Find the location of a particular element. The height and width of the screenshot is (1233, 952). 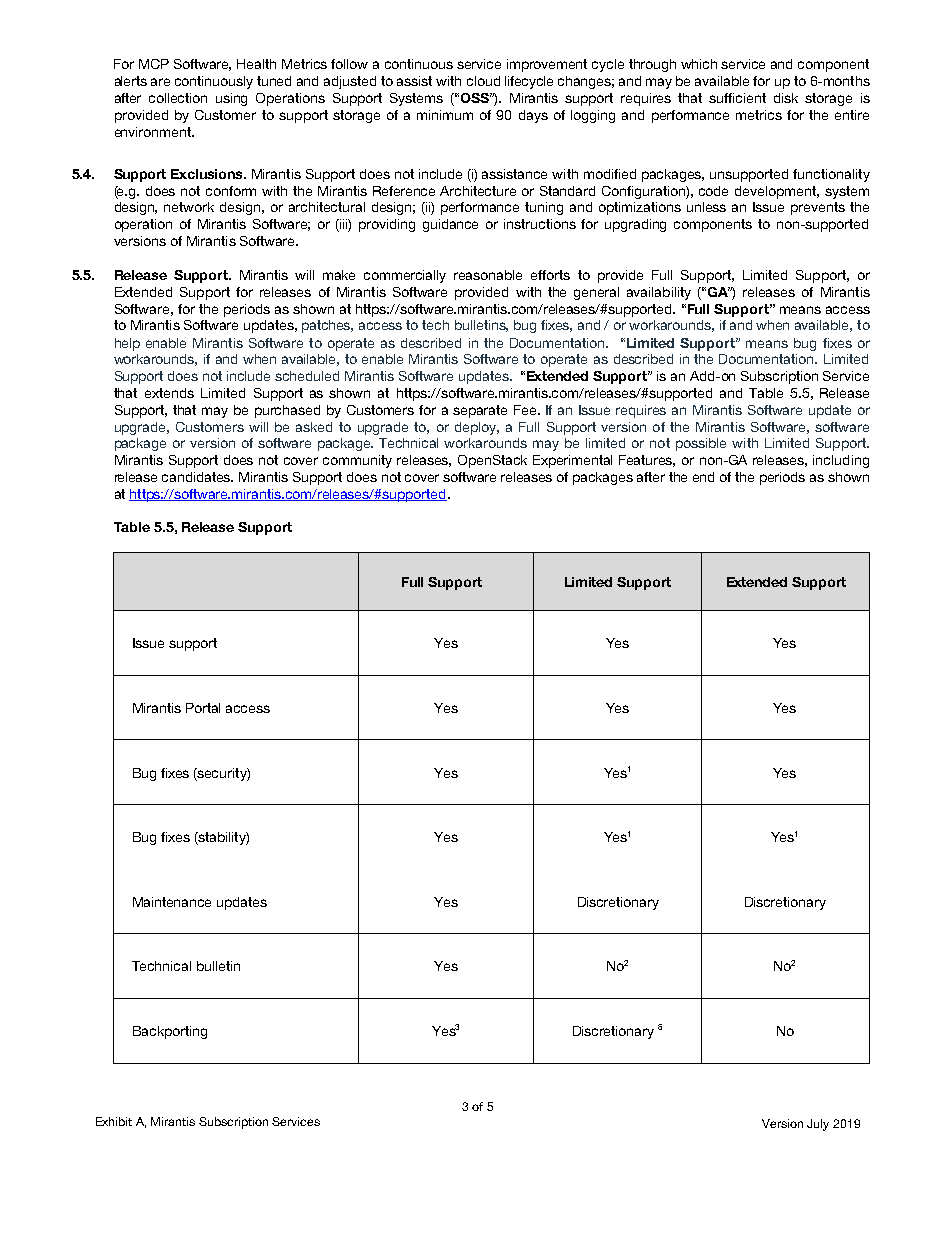

possible is located at coordinates (701, 444).
